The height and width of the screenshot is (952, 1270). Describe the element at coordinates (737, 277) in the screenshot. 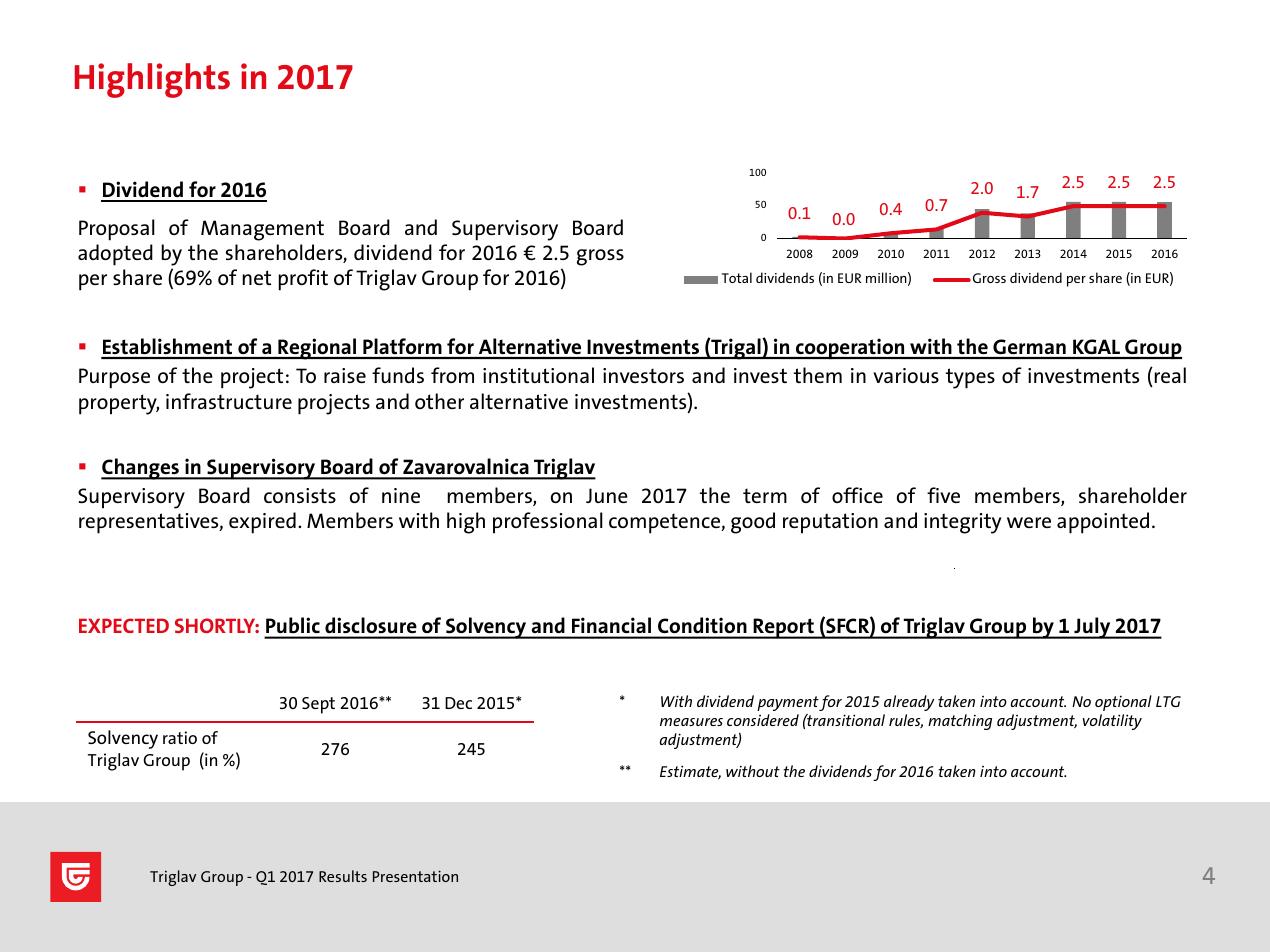

I see `Total` at that location.
